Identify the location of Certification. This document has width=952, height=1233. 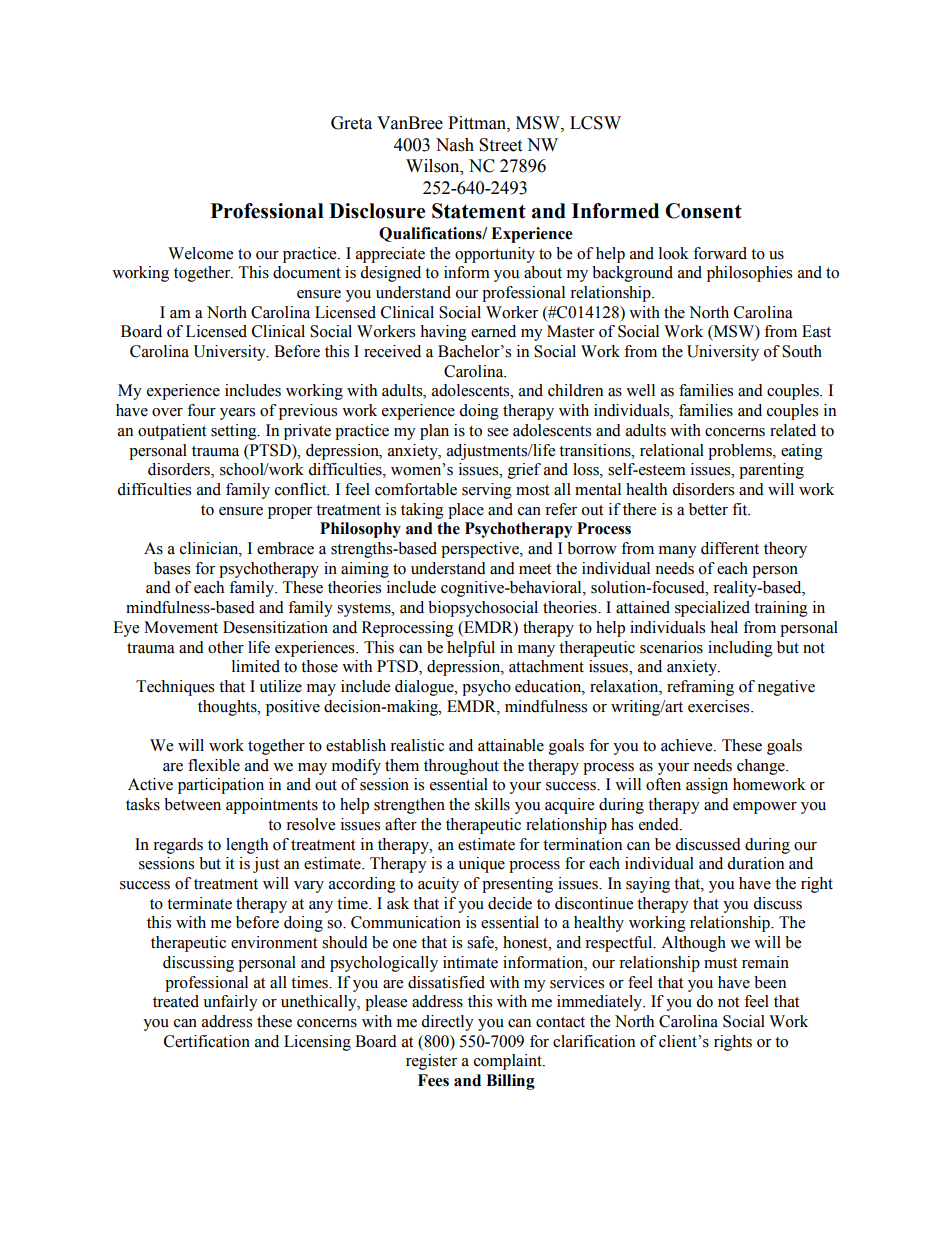
(207, 1041).
